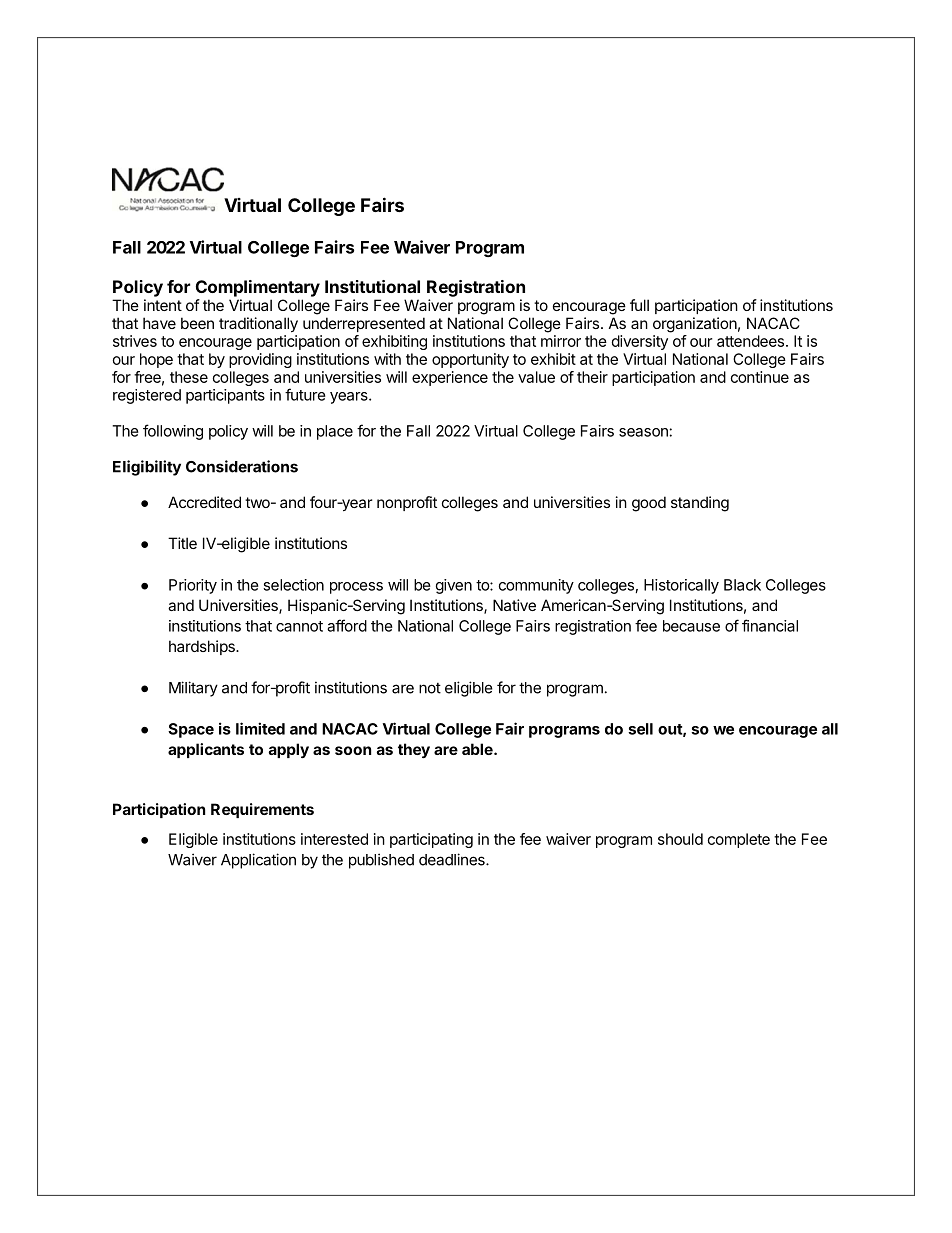 Image resolution: width=952 pixels, height=1233 pixels. Describe the element at coordinates (680, 839) in the image. I see `should` at that location.
